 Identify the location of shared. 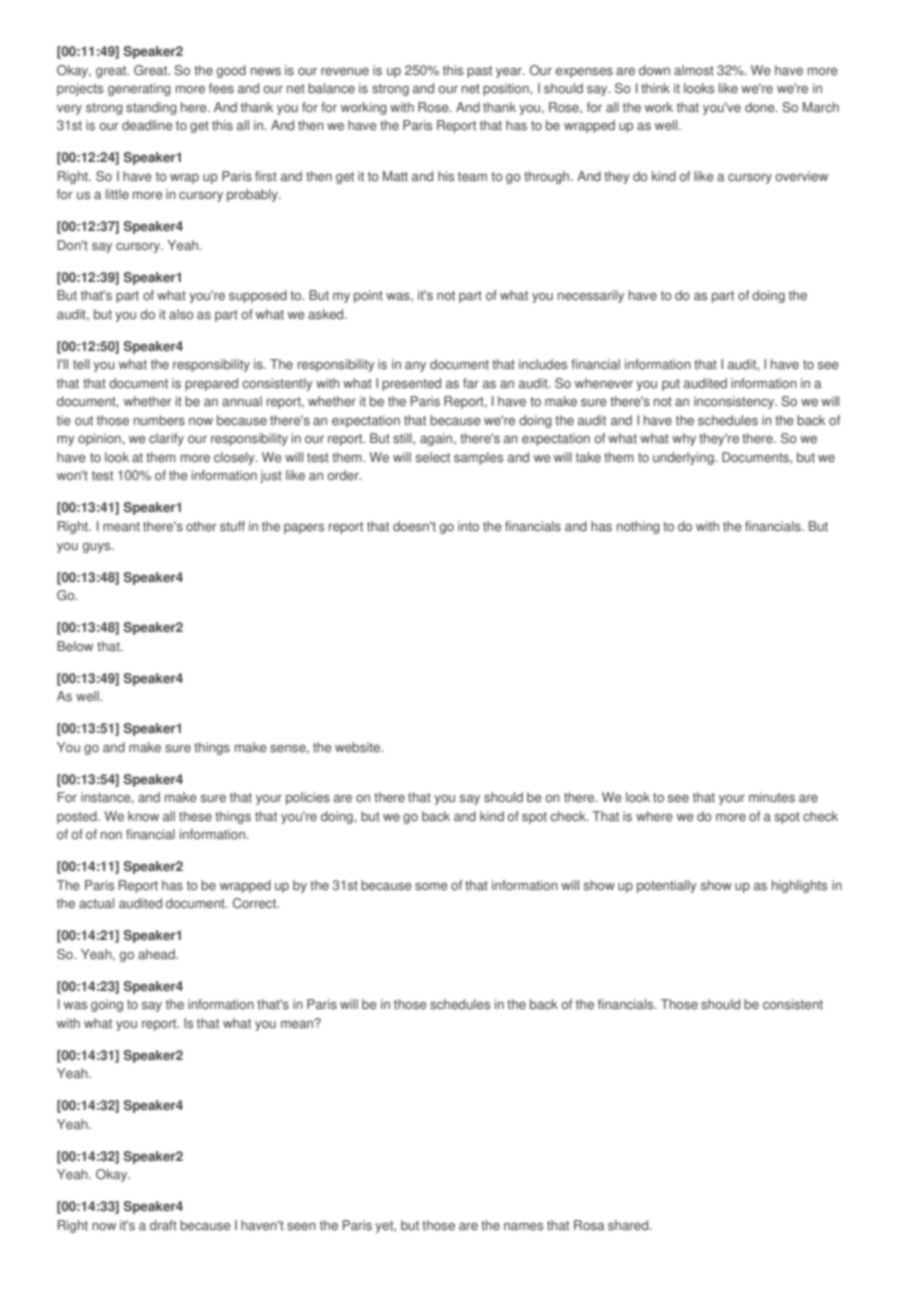
(629, 1225).
